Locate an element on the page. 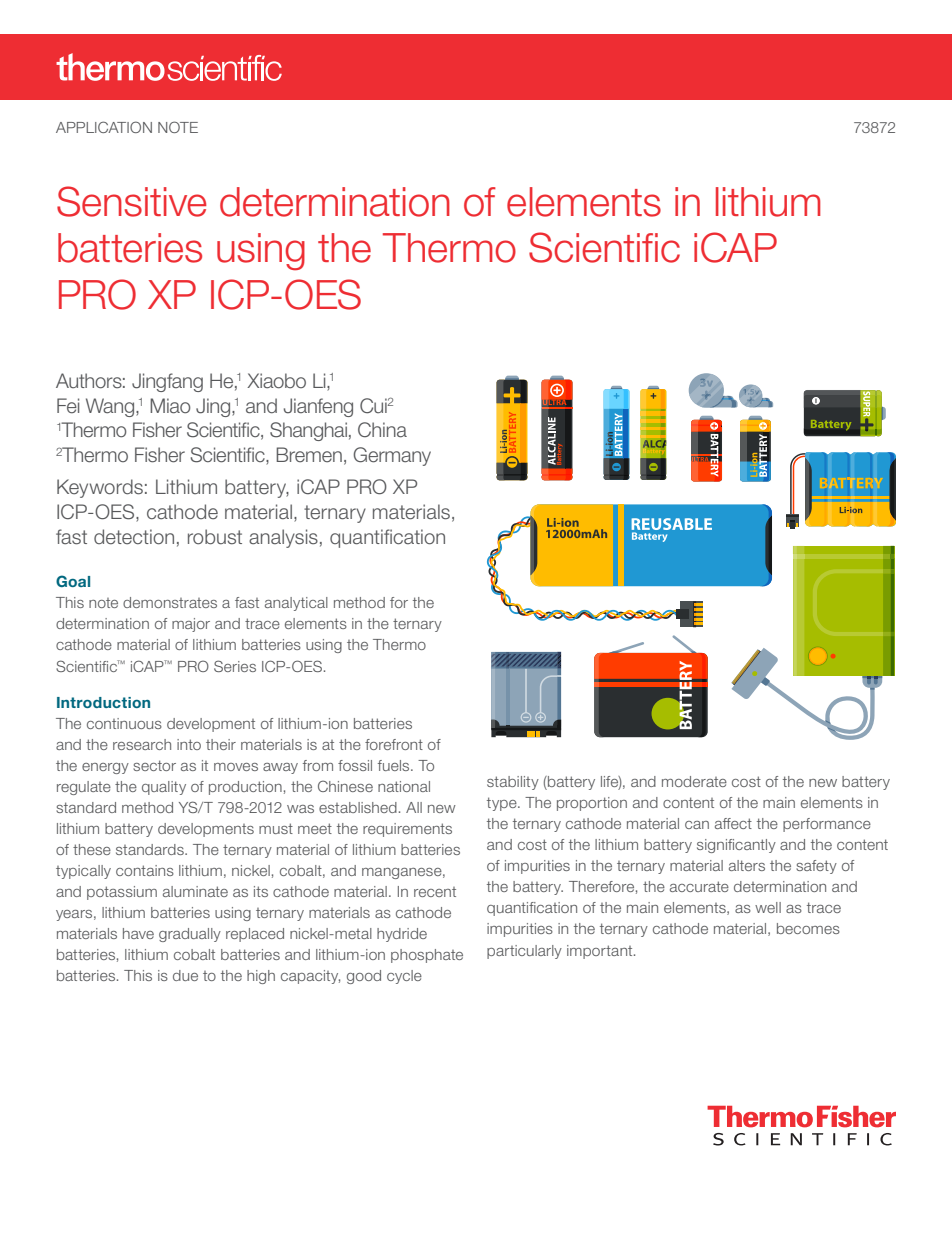 The height and width of the image is (1233, 952). analysis is located at coordinates (283, 538).
